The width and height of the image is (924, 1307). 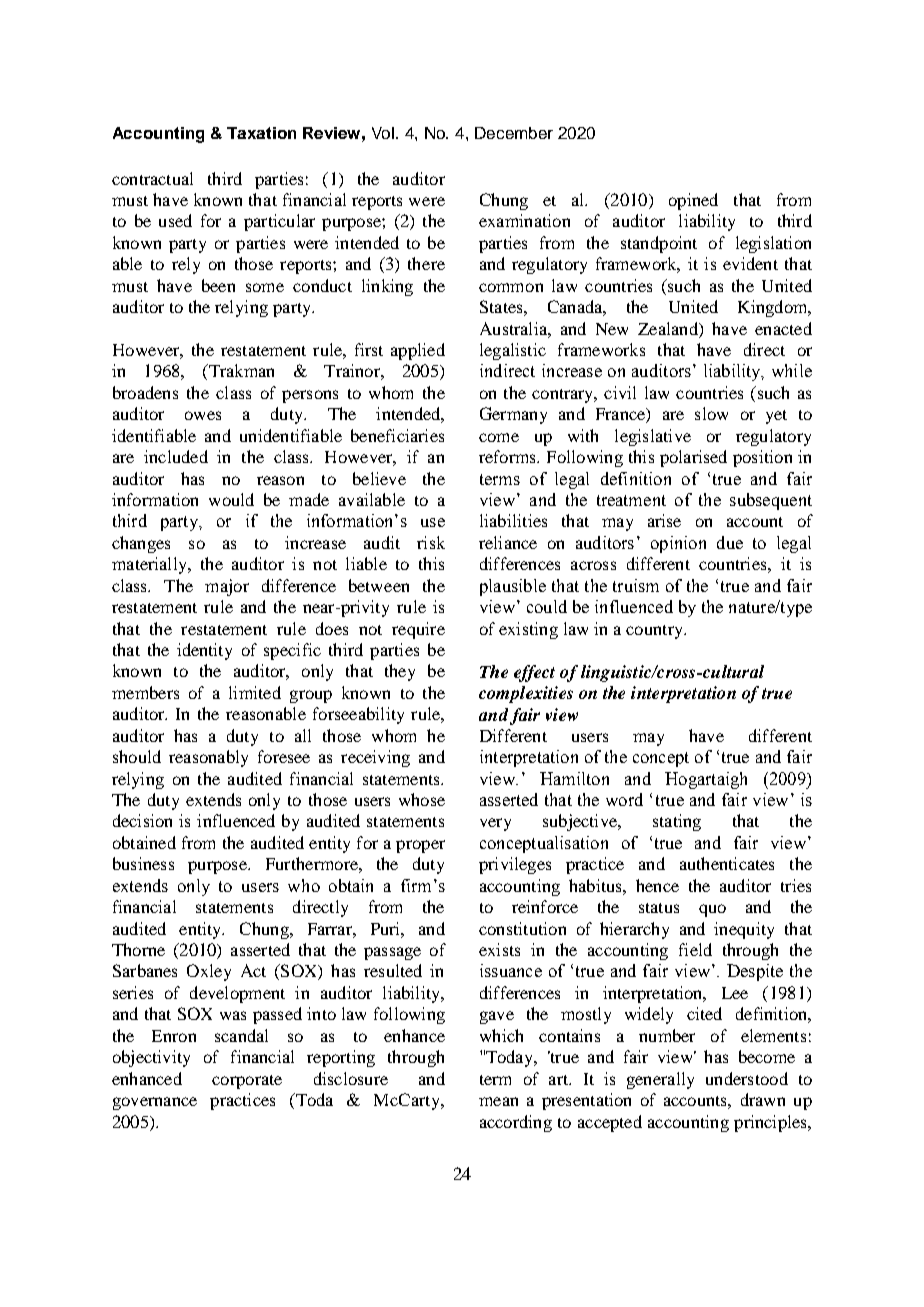 What do you see at coordinates (693, 201) in the image?
I see `opined` at bounding box center [693, 201].
